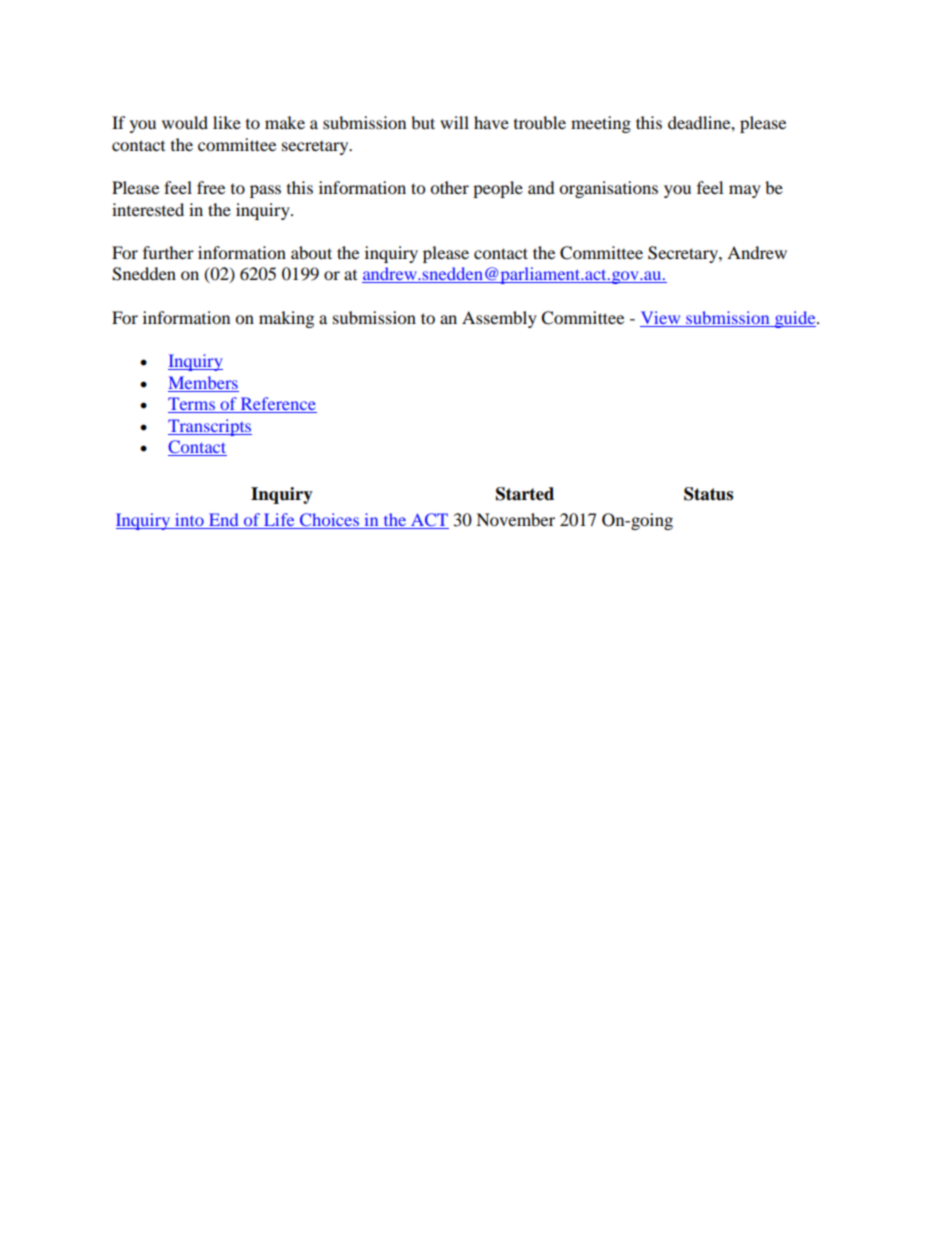 Image resolution: width=952 pixels, height=1233 pixels. What do you see at coordinates (515, 519) in the image?
I see `November` at bounding box center [515, 519].
